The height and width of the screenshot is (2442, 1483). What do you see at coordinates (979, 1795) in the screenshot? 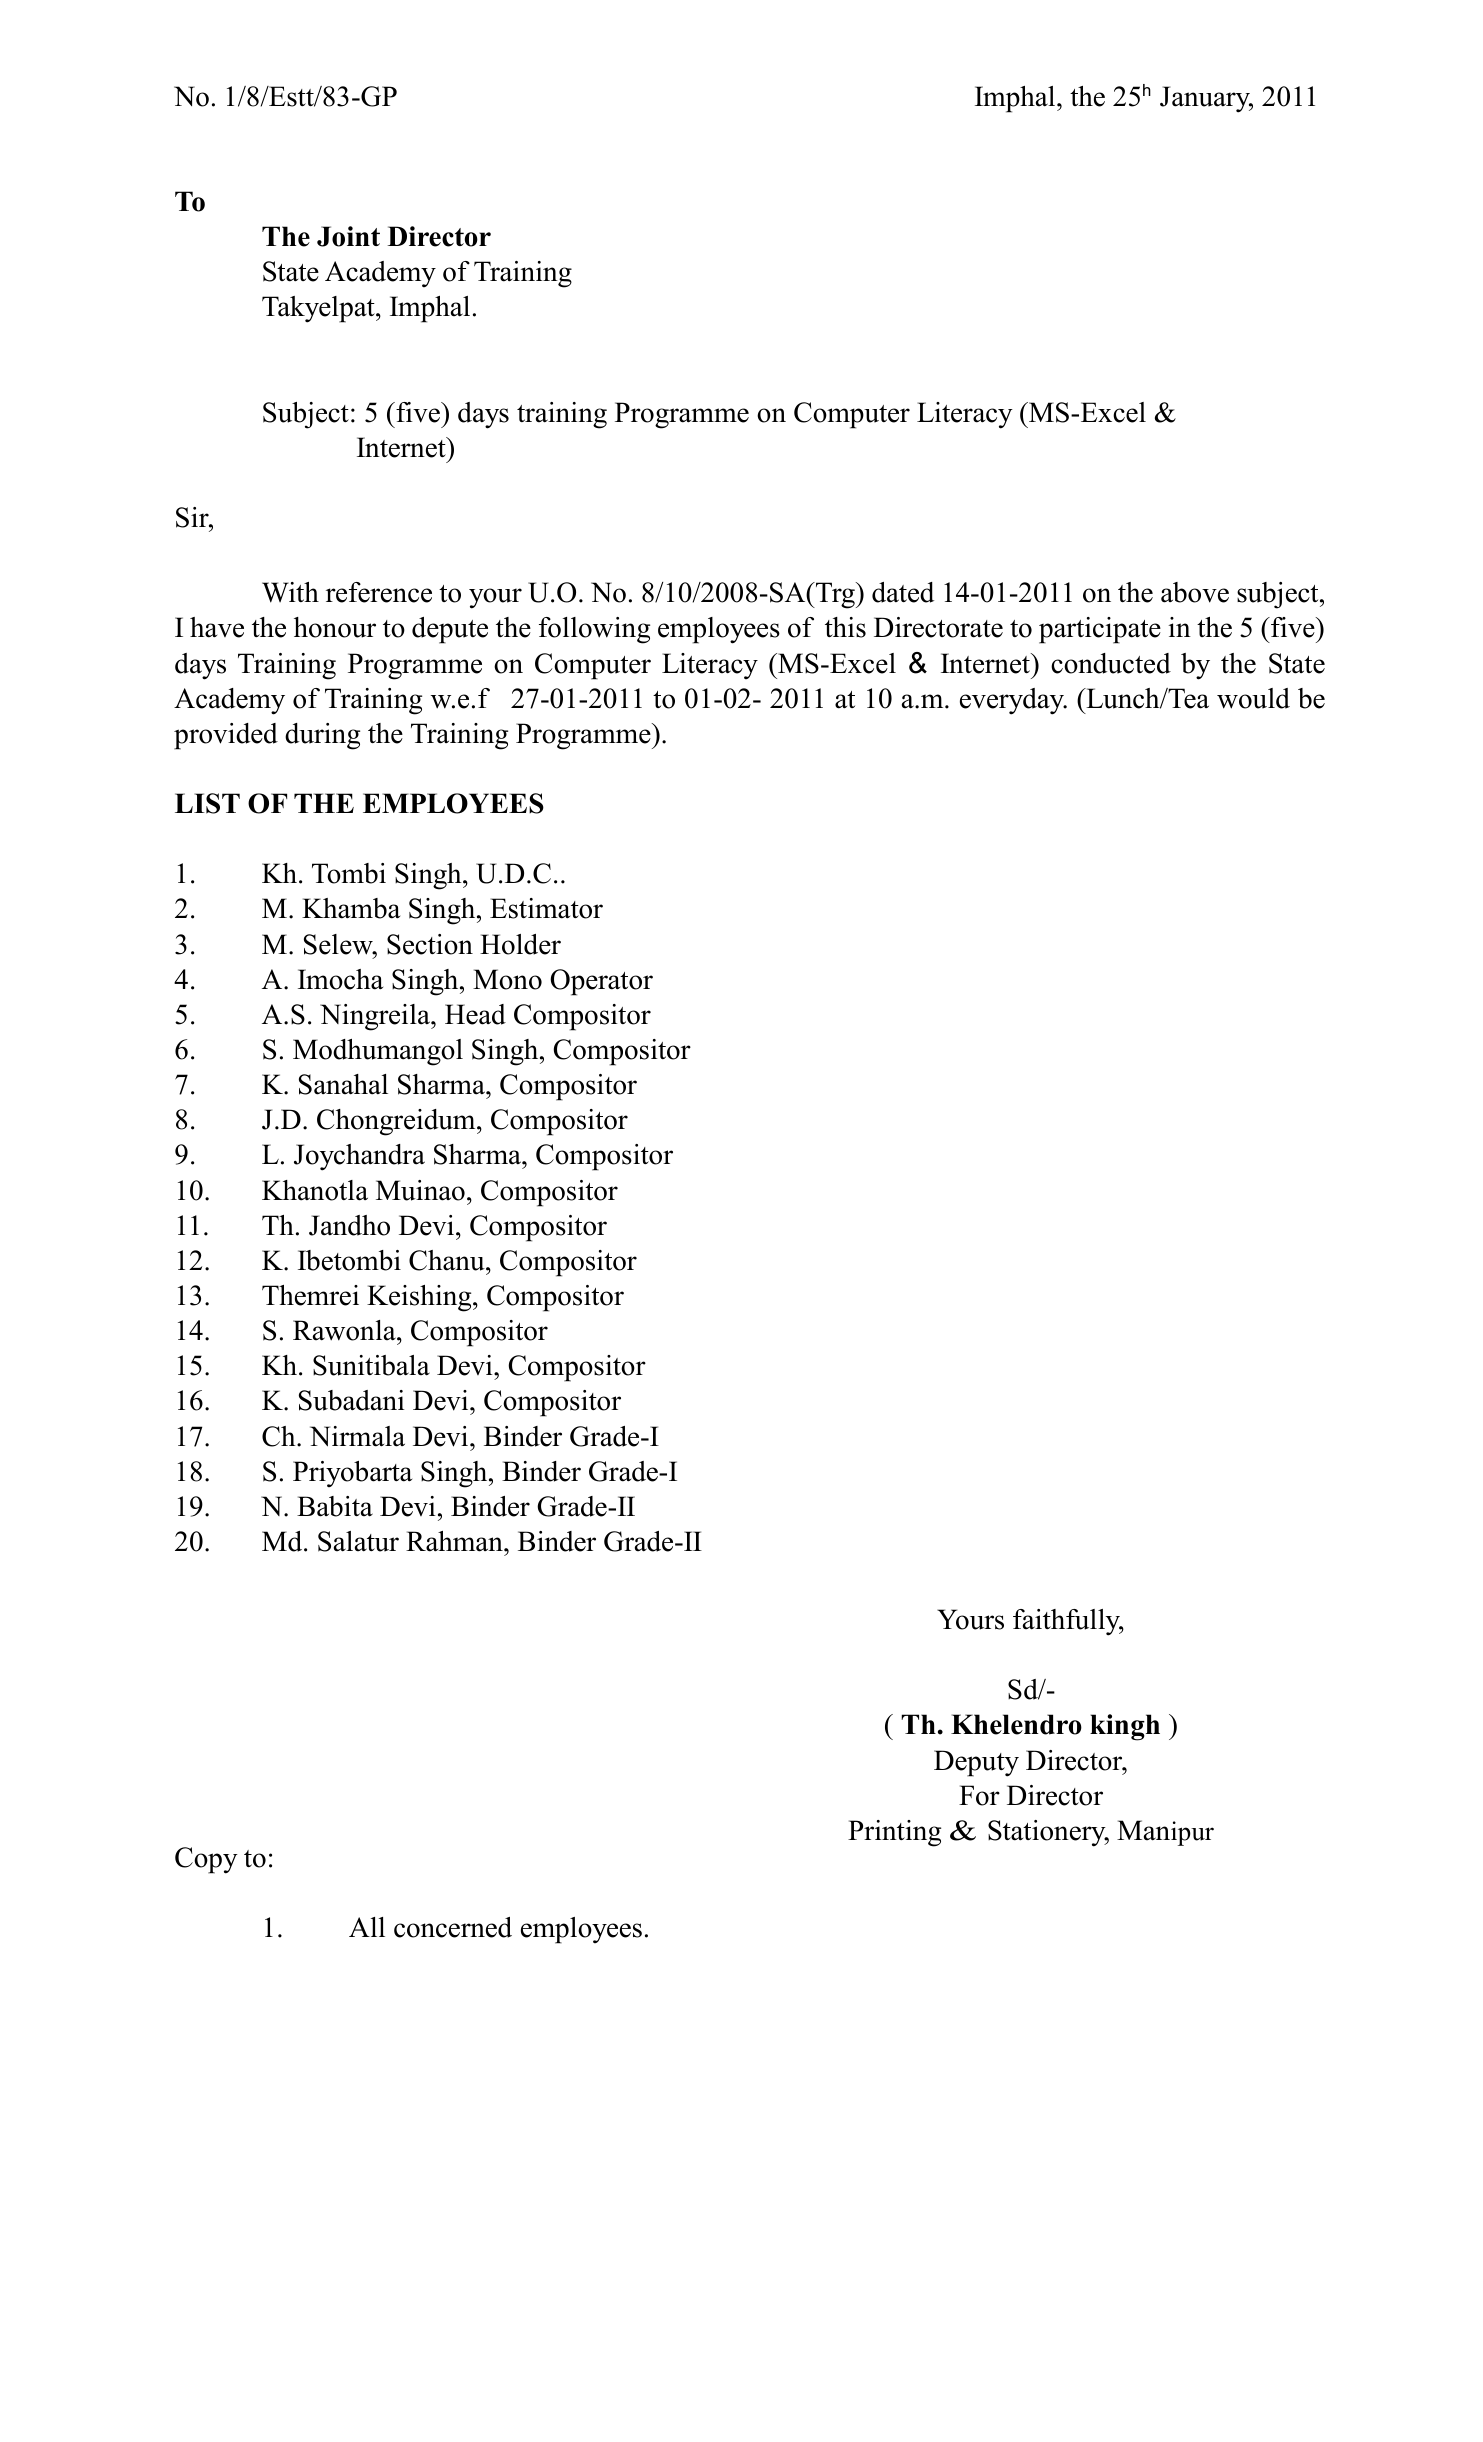
I see `For` at bounding box center [979, 1795].
